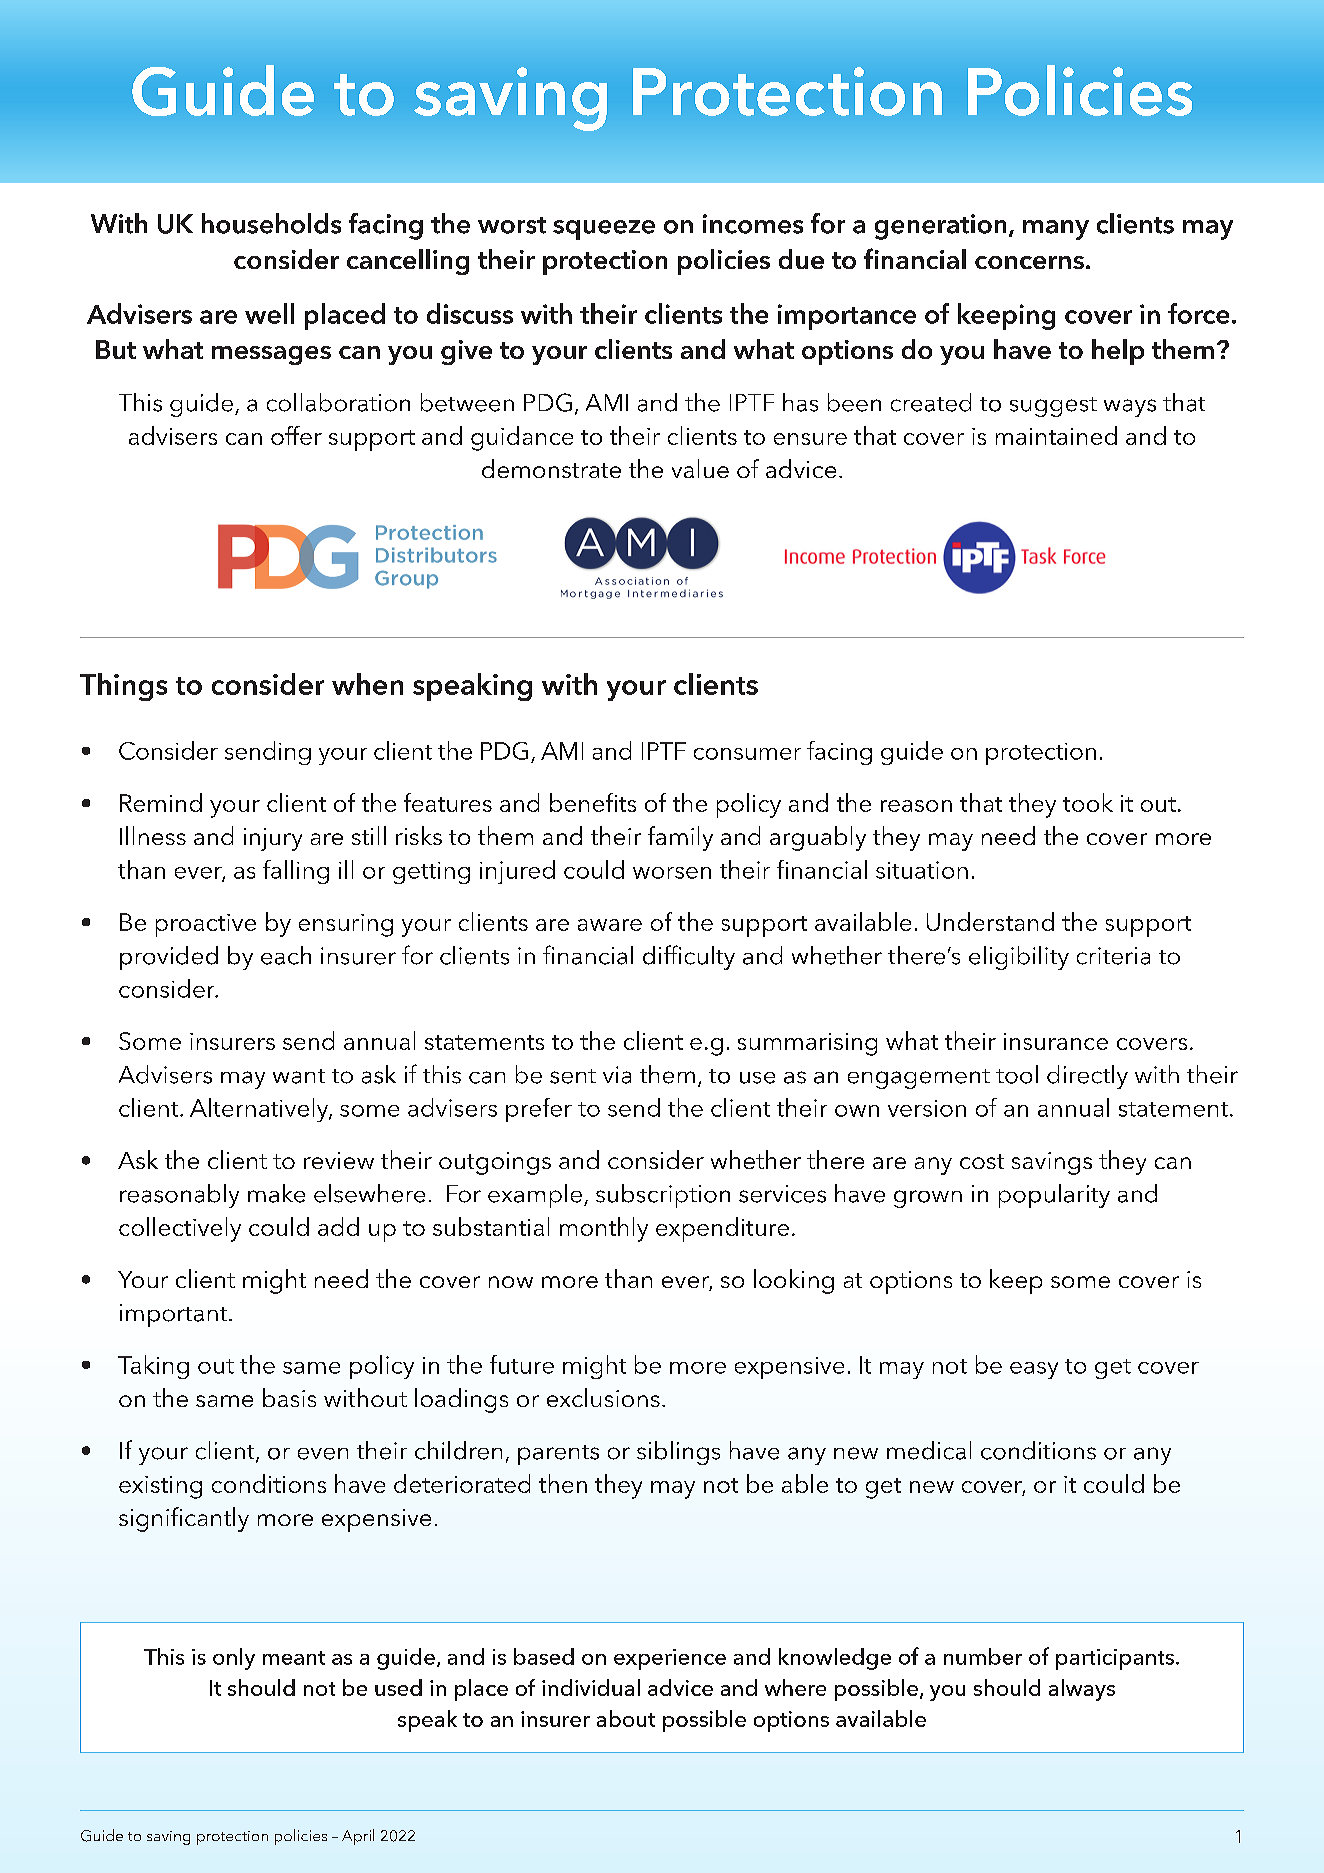 The height and width of the screenshot is (1873, 1324). I want to click on April, so click(358, 1837).
